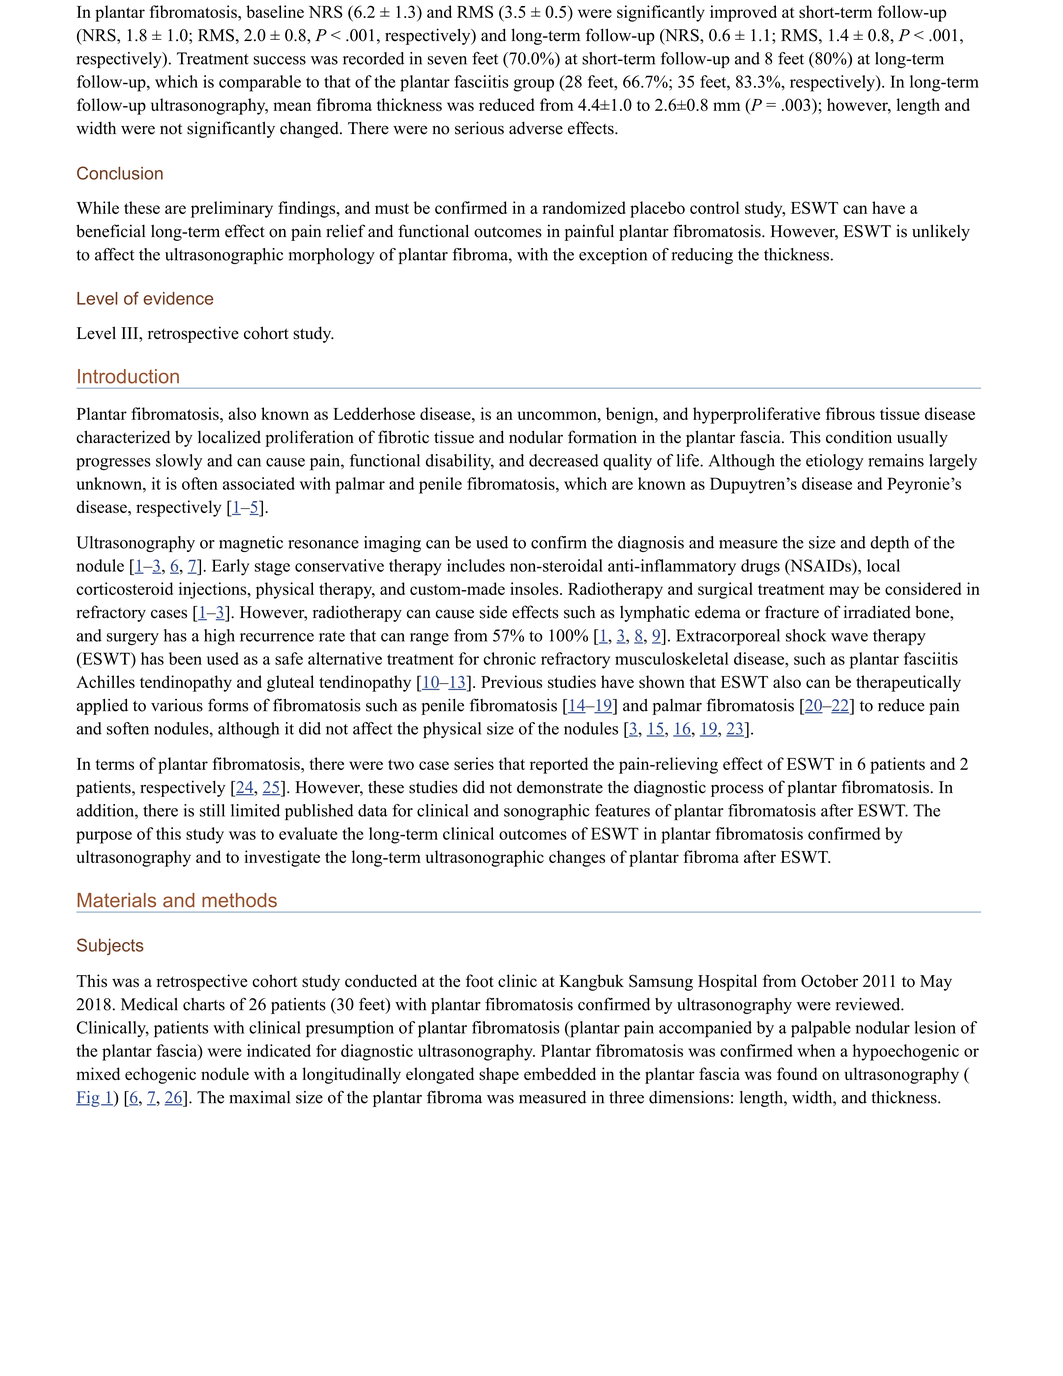 Image resolution: width=1063 pixels, height=1376 pixels. What do you see at coordinates (850, 413) in the screenshot?
I see `fibrous` at bounding box center [850, 413].
